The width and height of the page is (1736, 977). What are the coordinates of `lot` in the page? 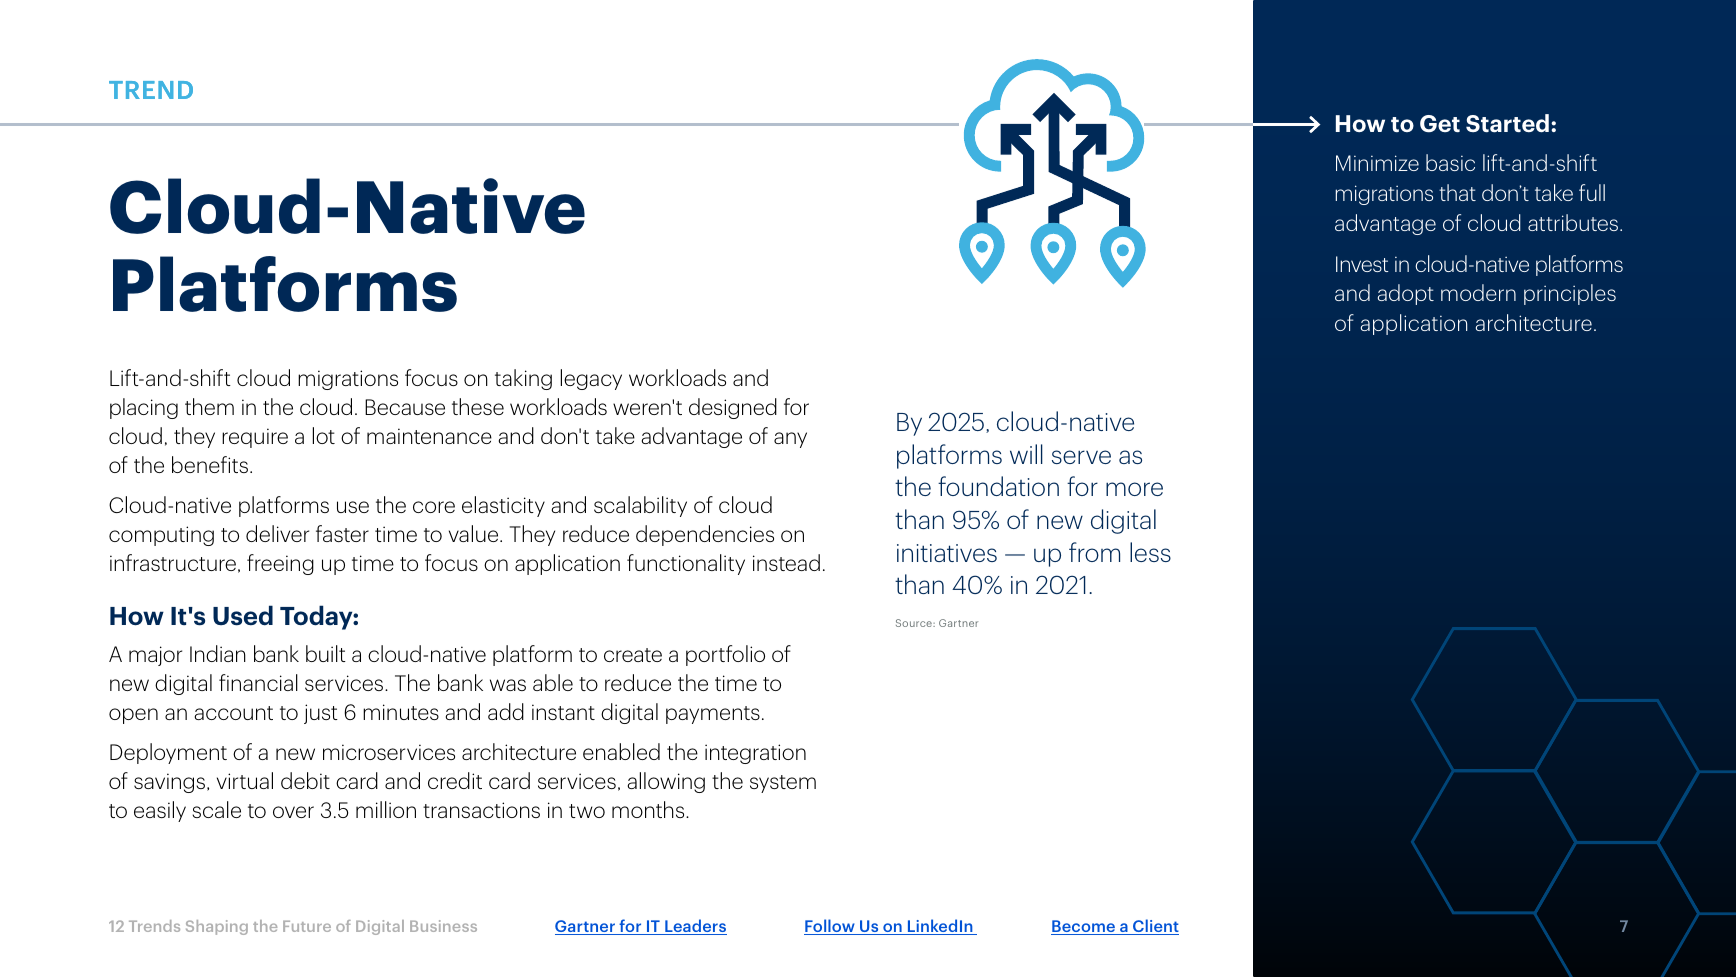 It's located at (324, 435).
